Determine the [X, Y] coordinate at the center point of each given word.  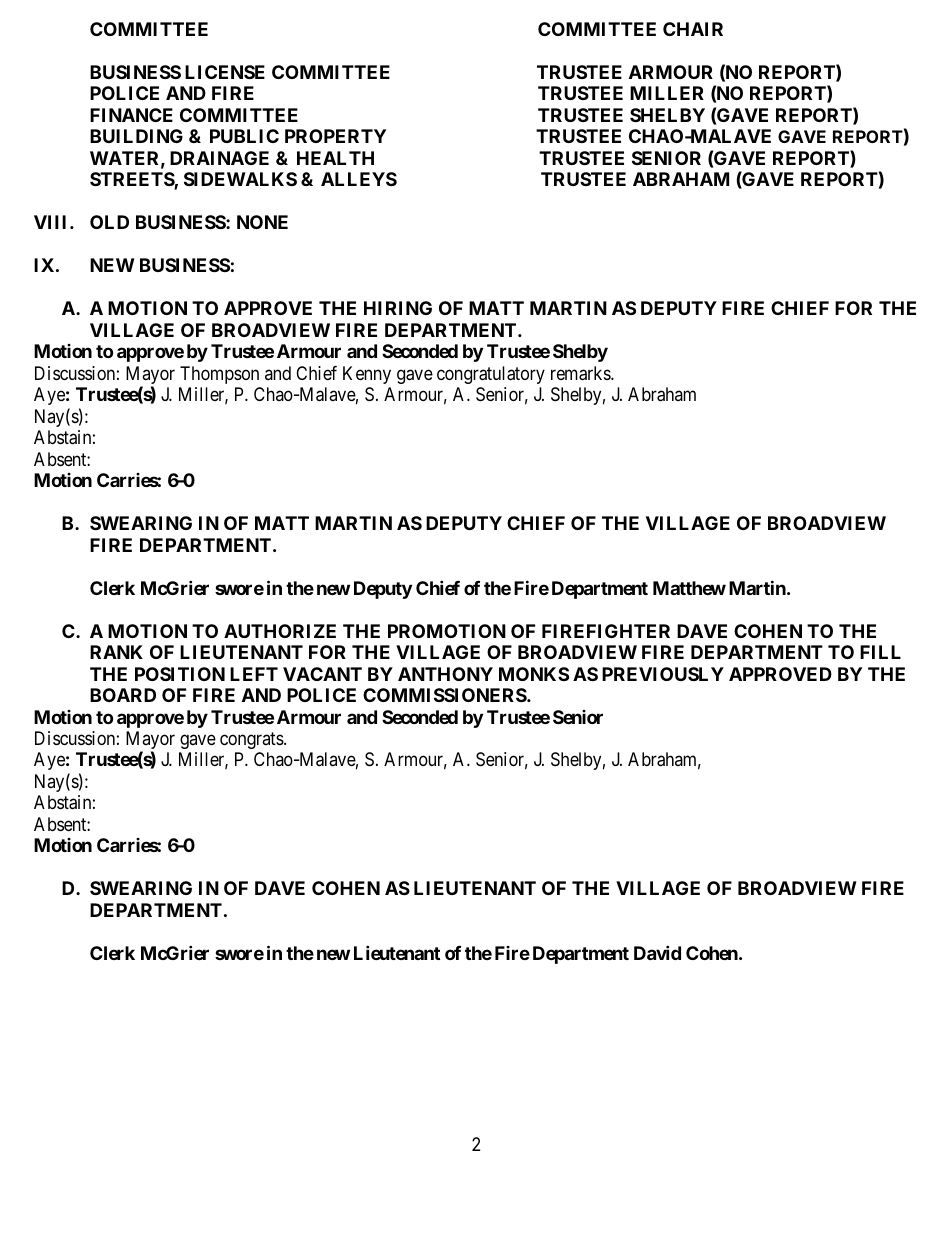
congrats [252, 740]
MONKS [534, 674]
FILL [880, 652]
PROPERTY [335, 136]
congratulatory [491, 375]
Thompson [219, 375]
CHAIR [693, 29]
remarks [581, 373]
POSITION [180, 674]
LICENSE [225, 72]
